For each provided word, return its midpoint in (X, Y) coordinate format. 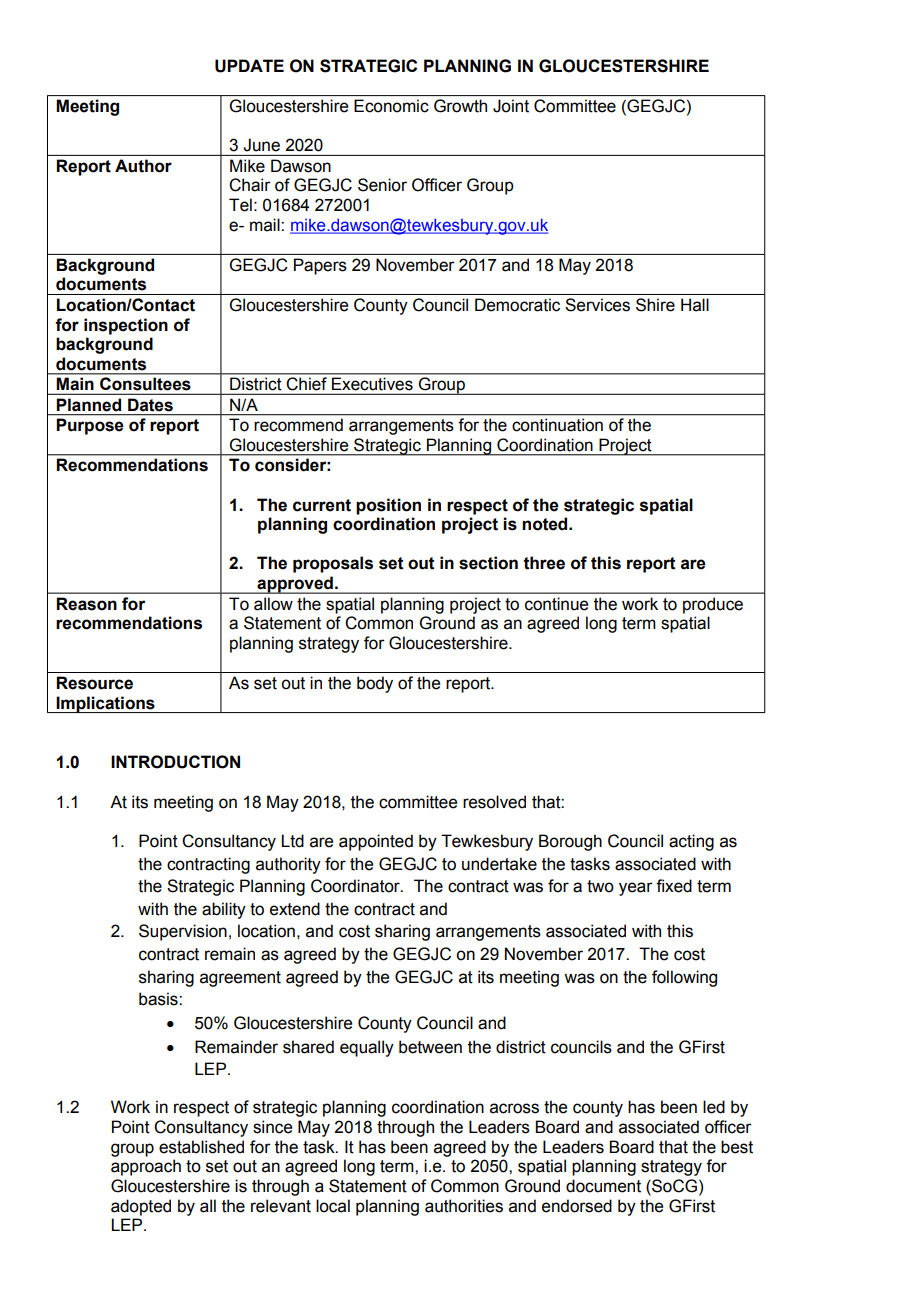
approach (146, 1167)
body (375, 684)
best (737, 1147)
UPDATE (249, 66)
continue (556, 604)
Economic (391, 106)
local (333, 1206)
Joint (511, 106)
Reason (86, 604)
